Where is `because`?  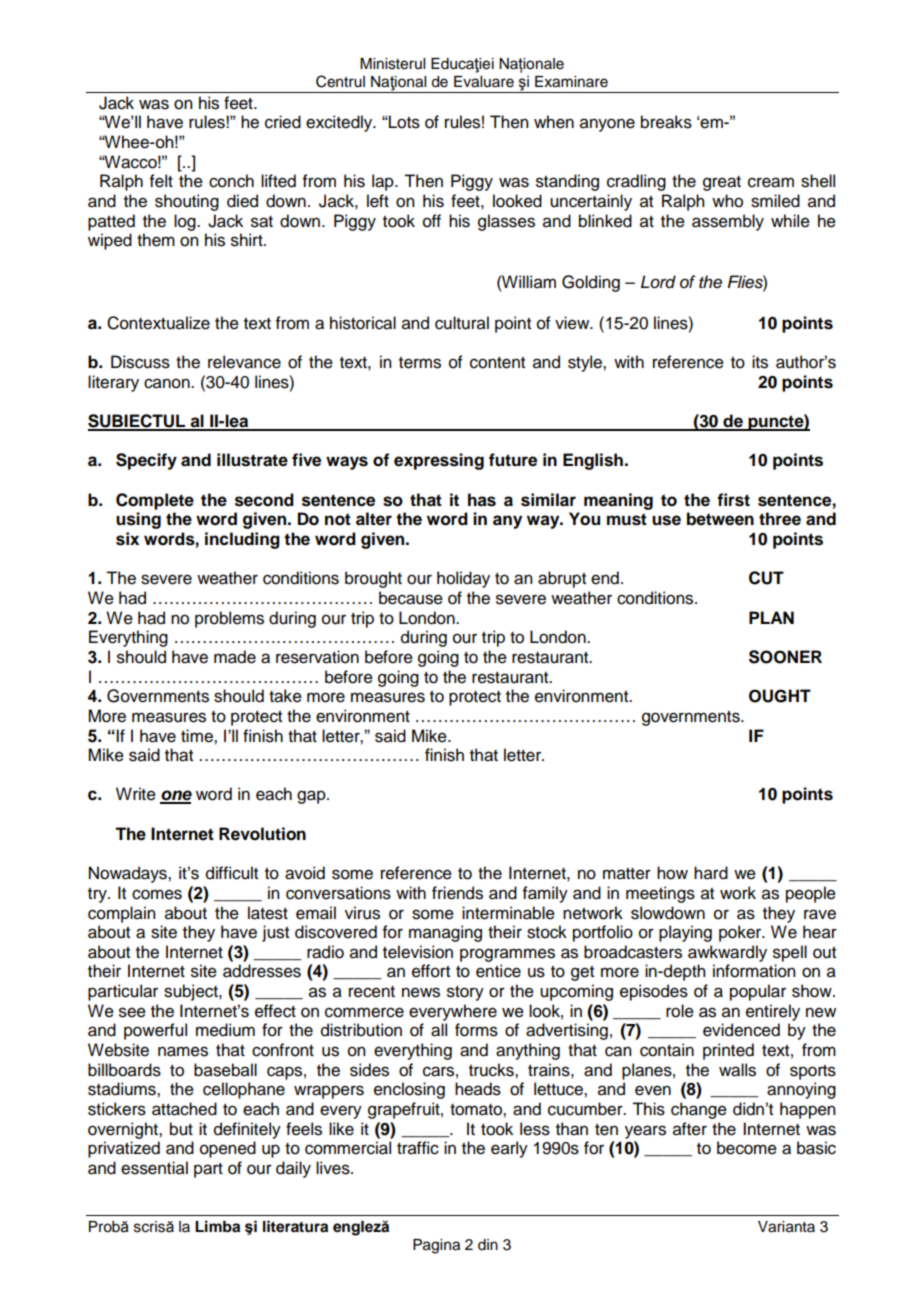
because is located at coordinates (411, 598).
